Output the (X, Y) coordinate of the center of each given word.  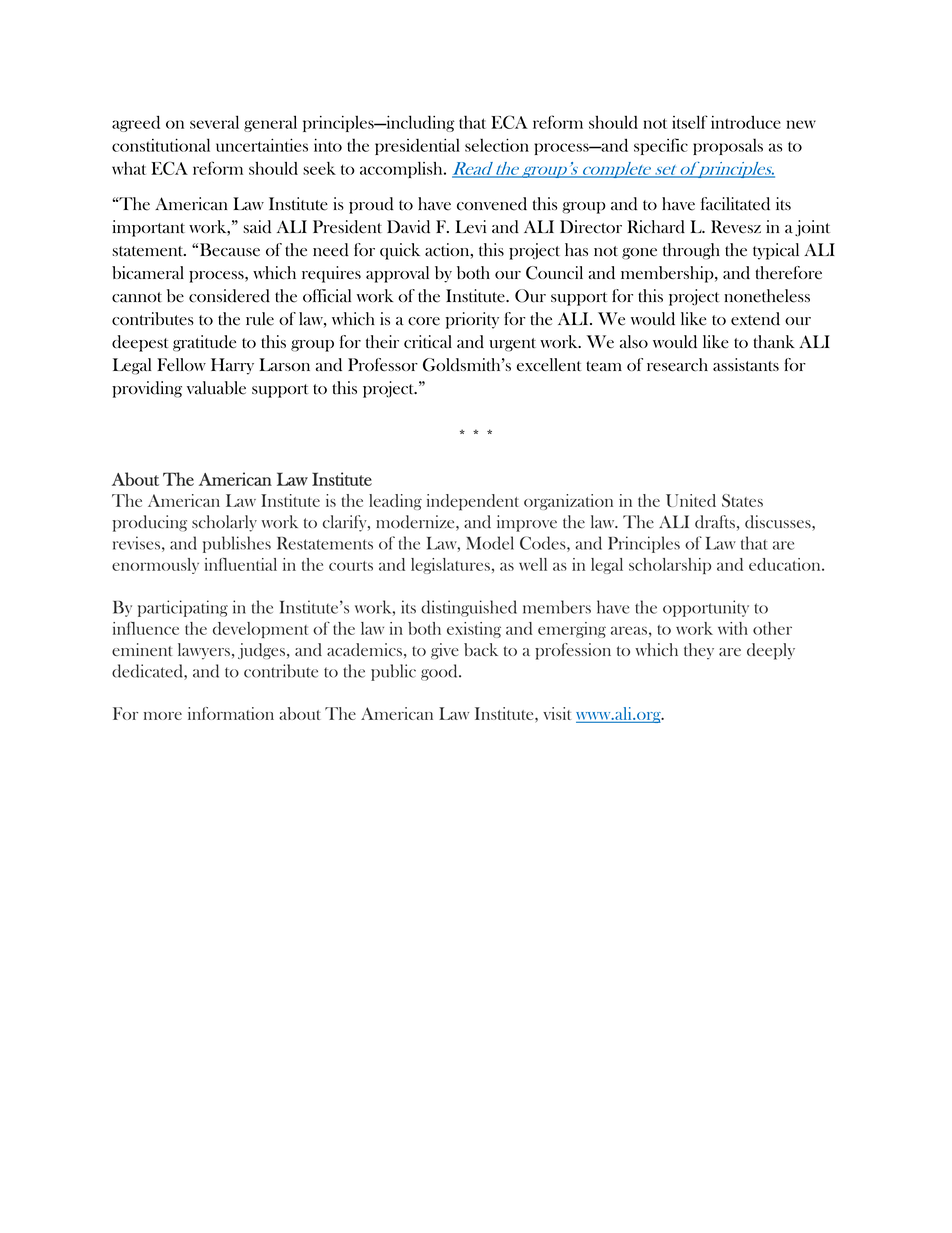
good (440, 672)
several (214, 122)
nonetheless (767, 296)
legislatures (450, 566)
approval (397, 274)
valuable (216, 388)
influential (241, 564)
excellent (549, 365)
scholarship (670, 566)
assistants (746, 364)
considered (229, 296)
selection (497, 145)
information (231, 713)
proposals (728, 146)
